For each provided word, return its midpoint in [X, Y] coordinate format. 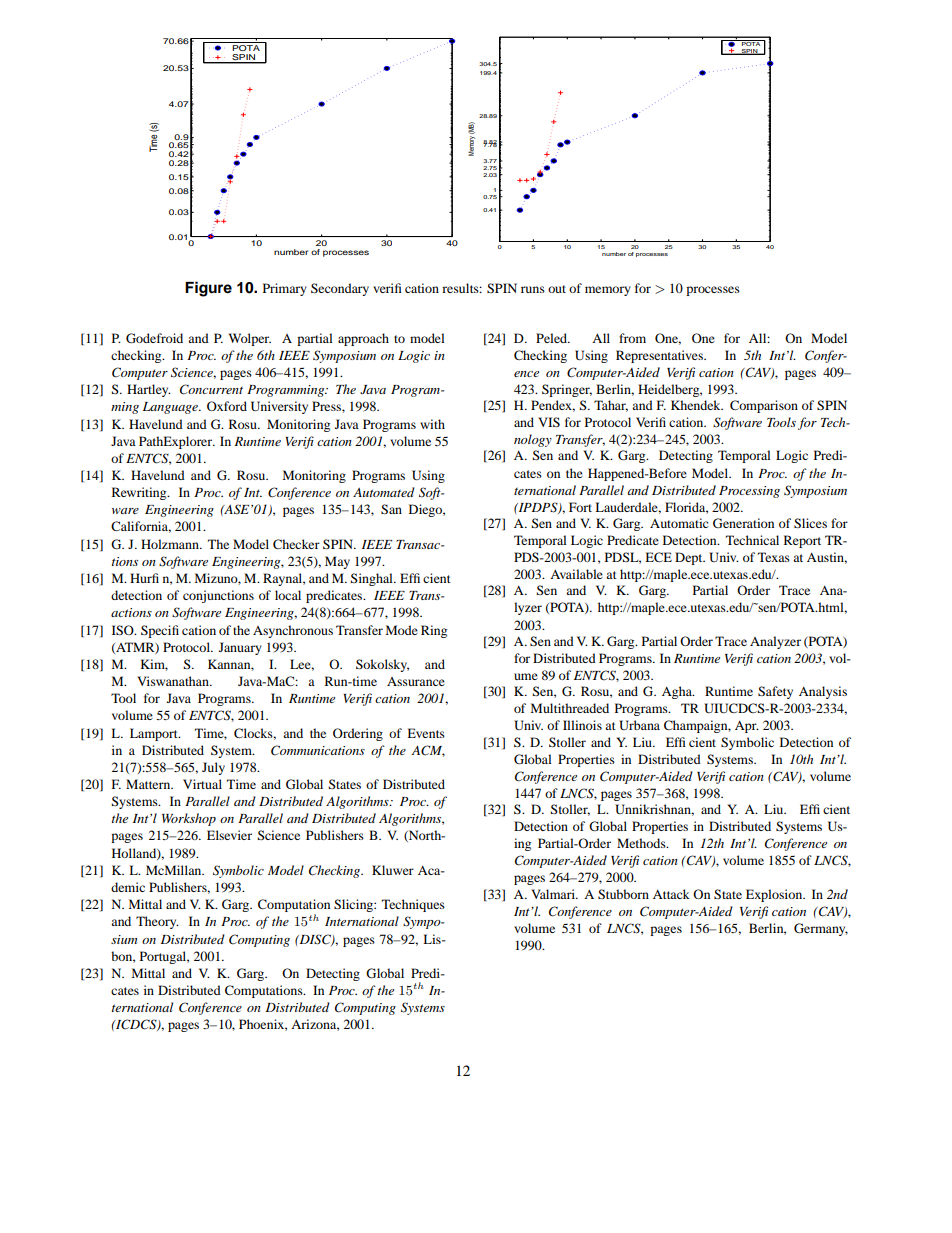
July [213, 768]
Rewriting [140, 493]
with [432, 424]
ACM [428, 751]
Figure [208, 289]
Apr [747, 727]
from [632, 338]
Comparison [764, 406]
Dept [690, 558]
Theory [157, 922]
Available [576, 574]
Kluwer [393, 870]
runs [533, 289]
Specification [178, 631]
